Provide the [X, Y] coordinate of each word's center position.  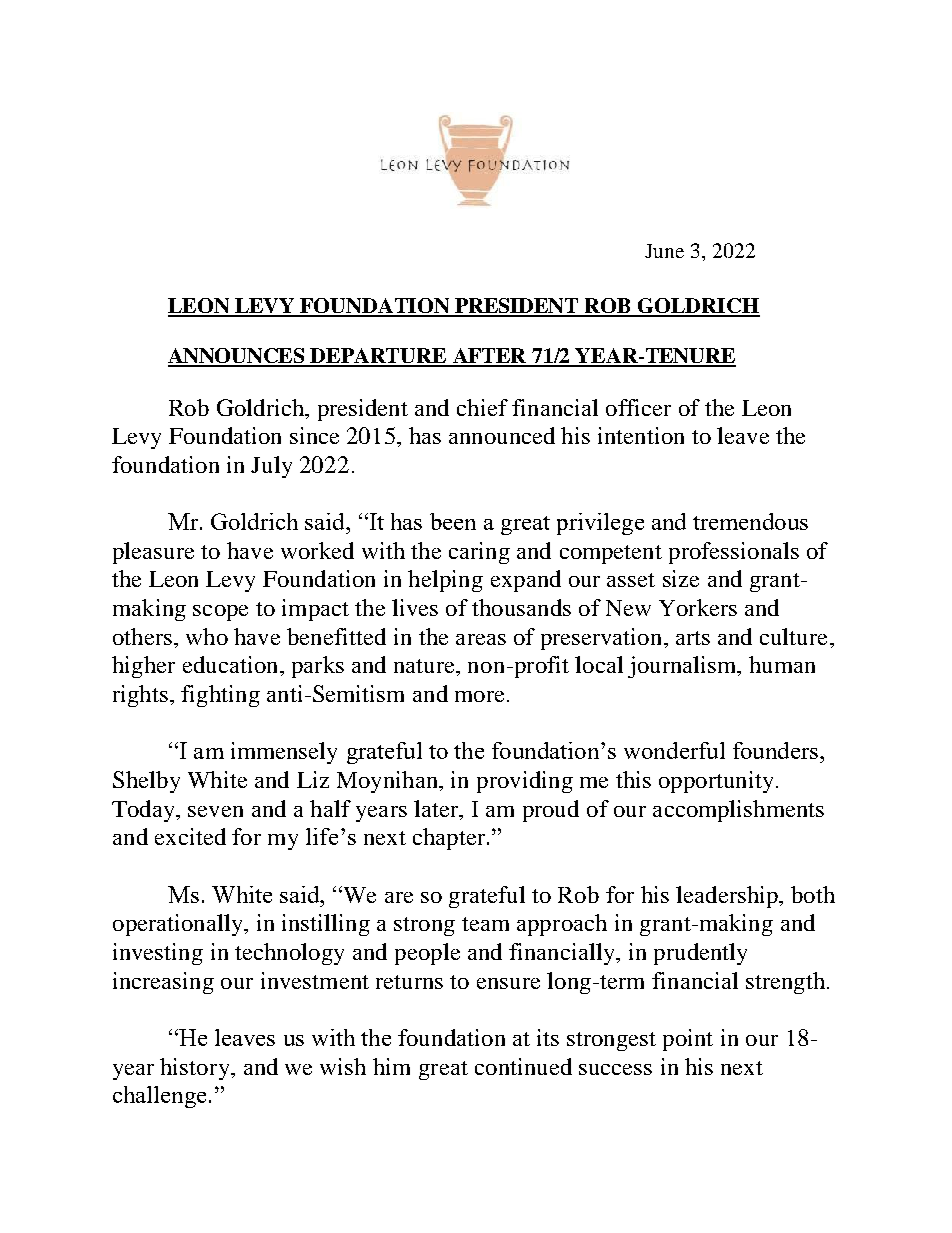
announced [502, 435]
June [664, 251]
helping [445, 581]
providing [525, 782]
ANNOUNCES [238, 357]
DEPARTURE [379, 357]
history [196, 1069]
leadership [728, 897]
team [485, 924]
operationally [179, 925]
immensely [284, 753]
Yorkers [698, 607]
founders [775, 750]
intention [641, 435]
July [271, 467]
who [207, 636]
